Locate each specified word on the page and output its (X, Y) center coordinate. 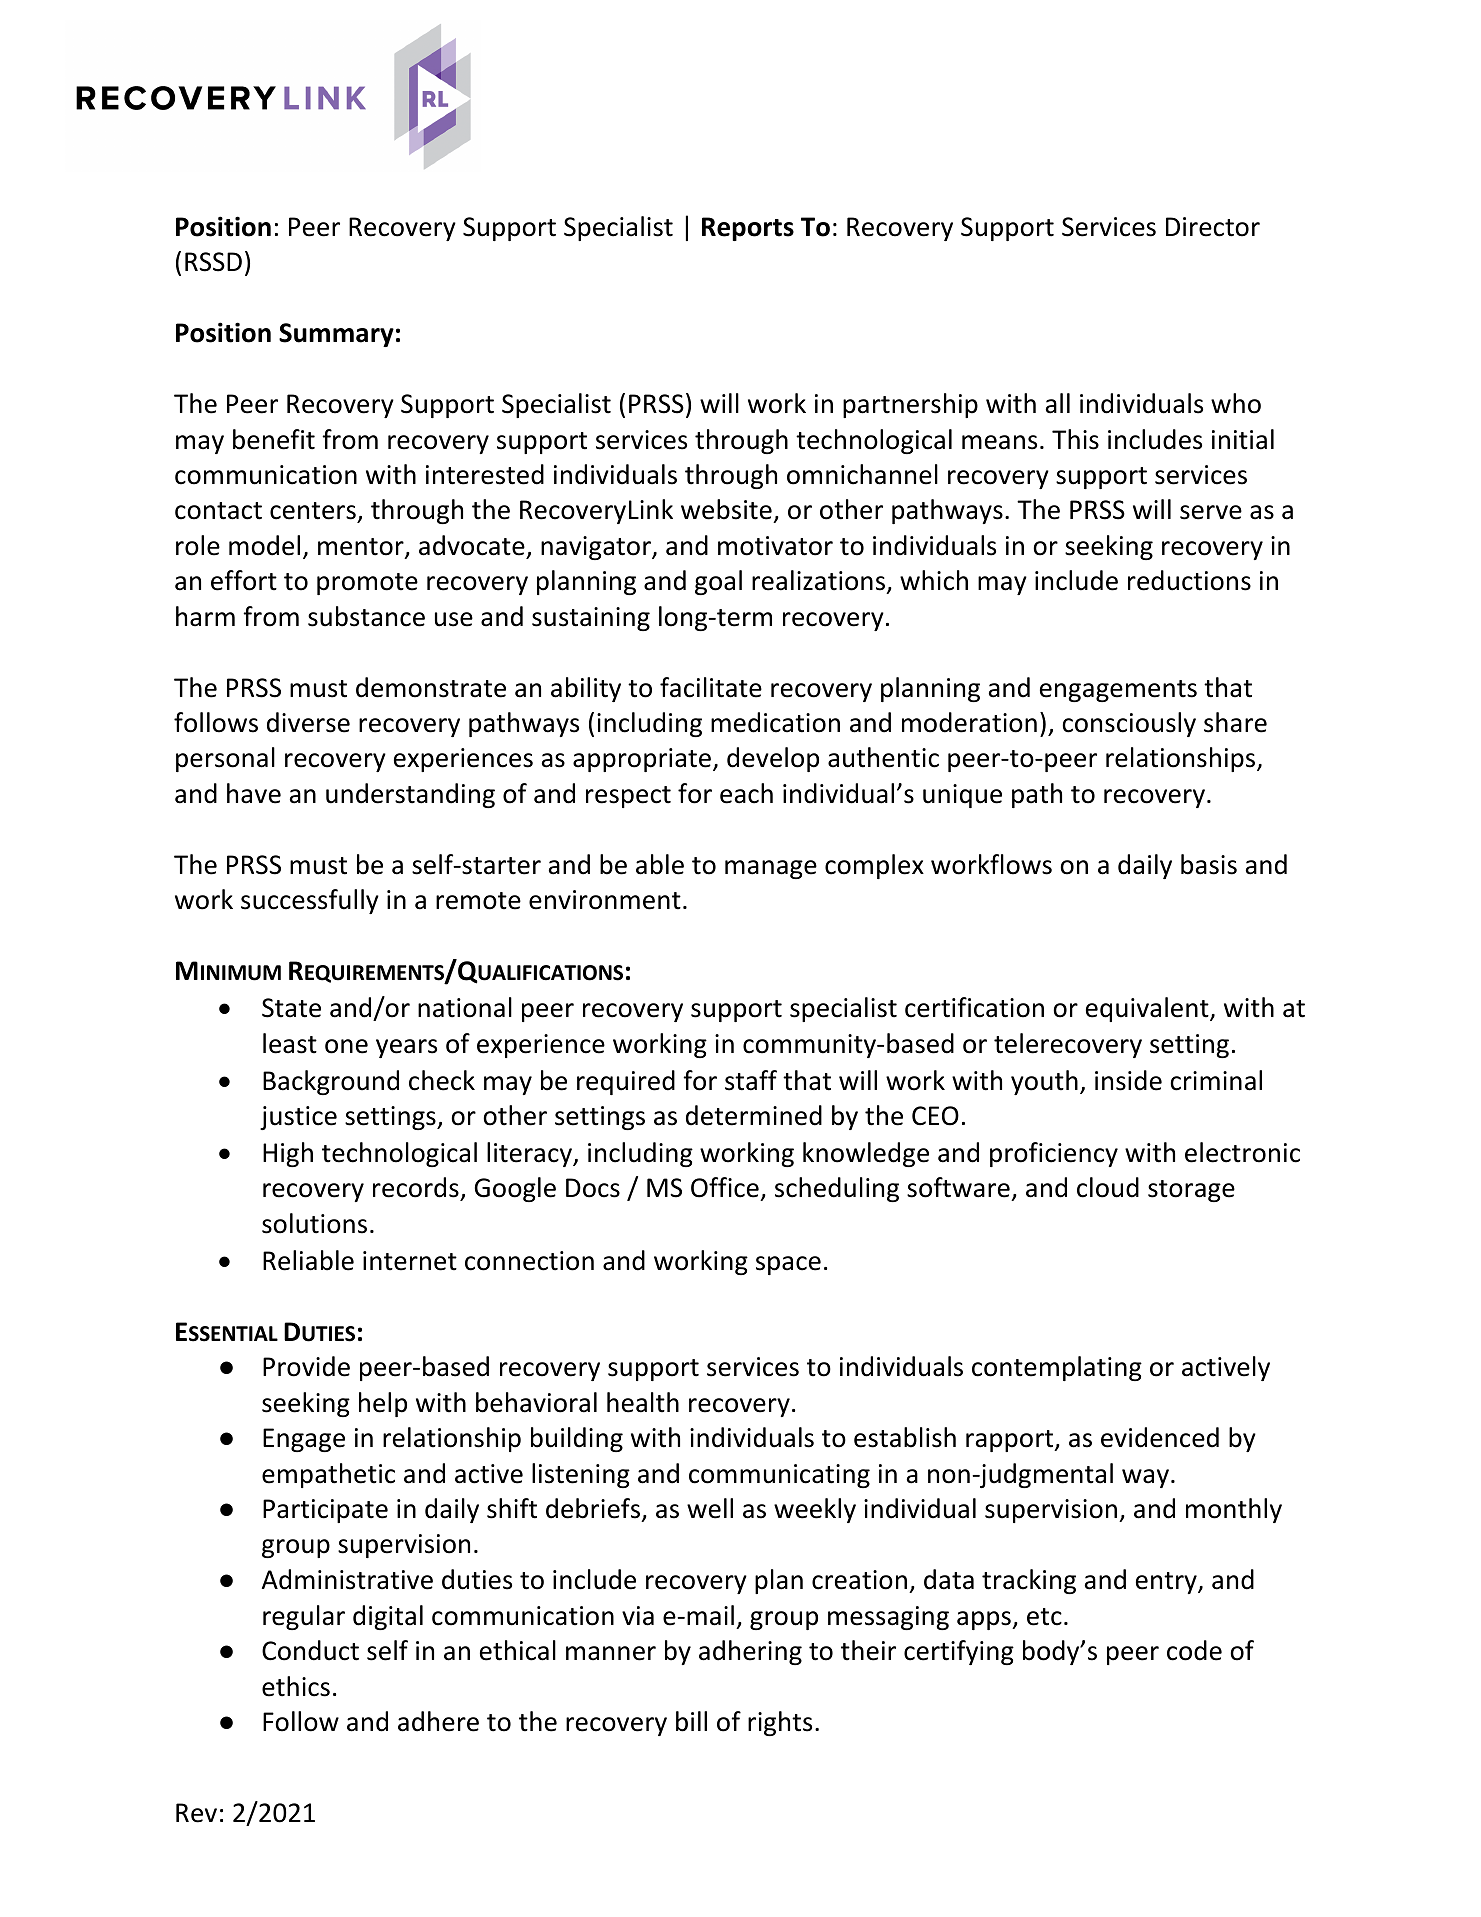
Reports (748, 229)
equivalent (1148, 1009)
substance (366, 616)
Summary (336, 335)
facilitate (711, 687)
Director (1213, 227)
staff (751, 1080)
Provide (306, 1366)
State (291, 1008)
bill (691, 1721)
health (643, 1402)
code (1194, 1650)
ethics (296, 1686)
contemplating (1057, 1368)
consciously (1129, 724)
